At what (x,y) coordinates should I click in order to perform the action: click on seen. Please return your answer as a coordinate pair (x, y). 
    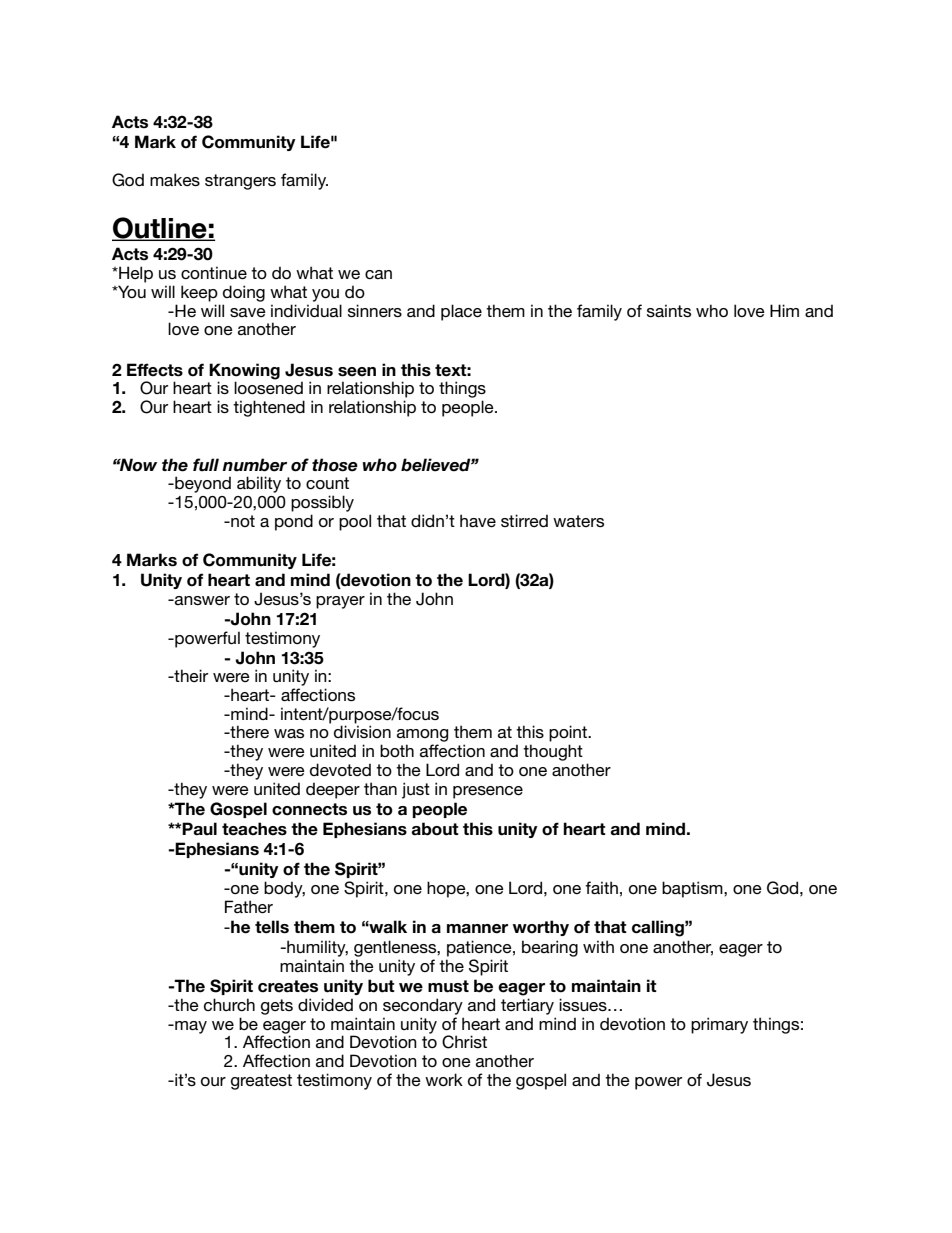
    Looking at the image, I should click on (357, 372).
